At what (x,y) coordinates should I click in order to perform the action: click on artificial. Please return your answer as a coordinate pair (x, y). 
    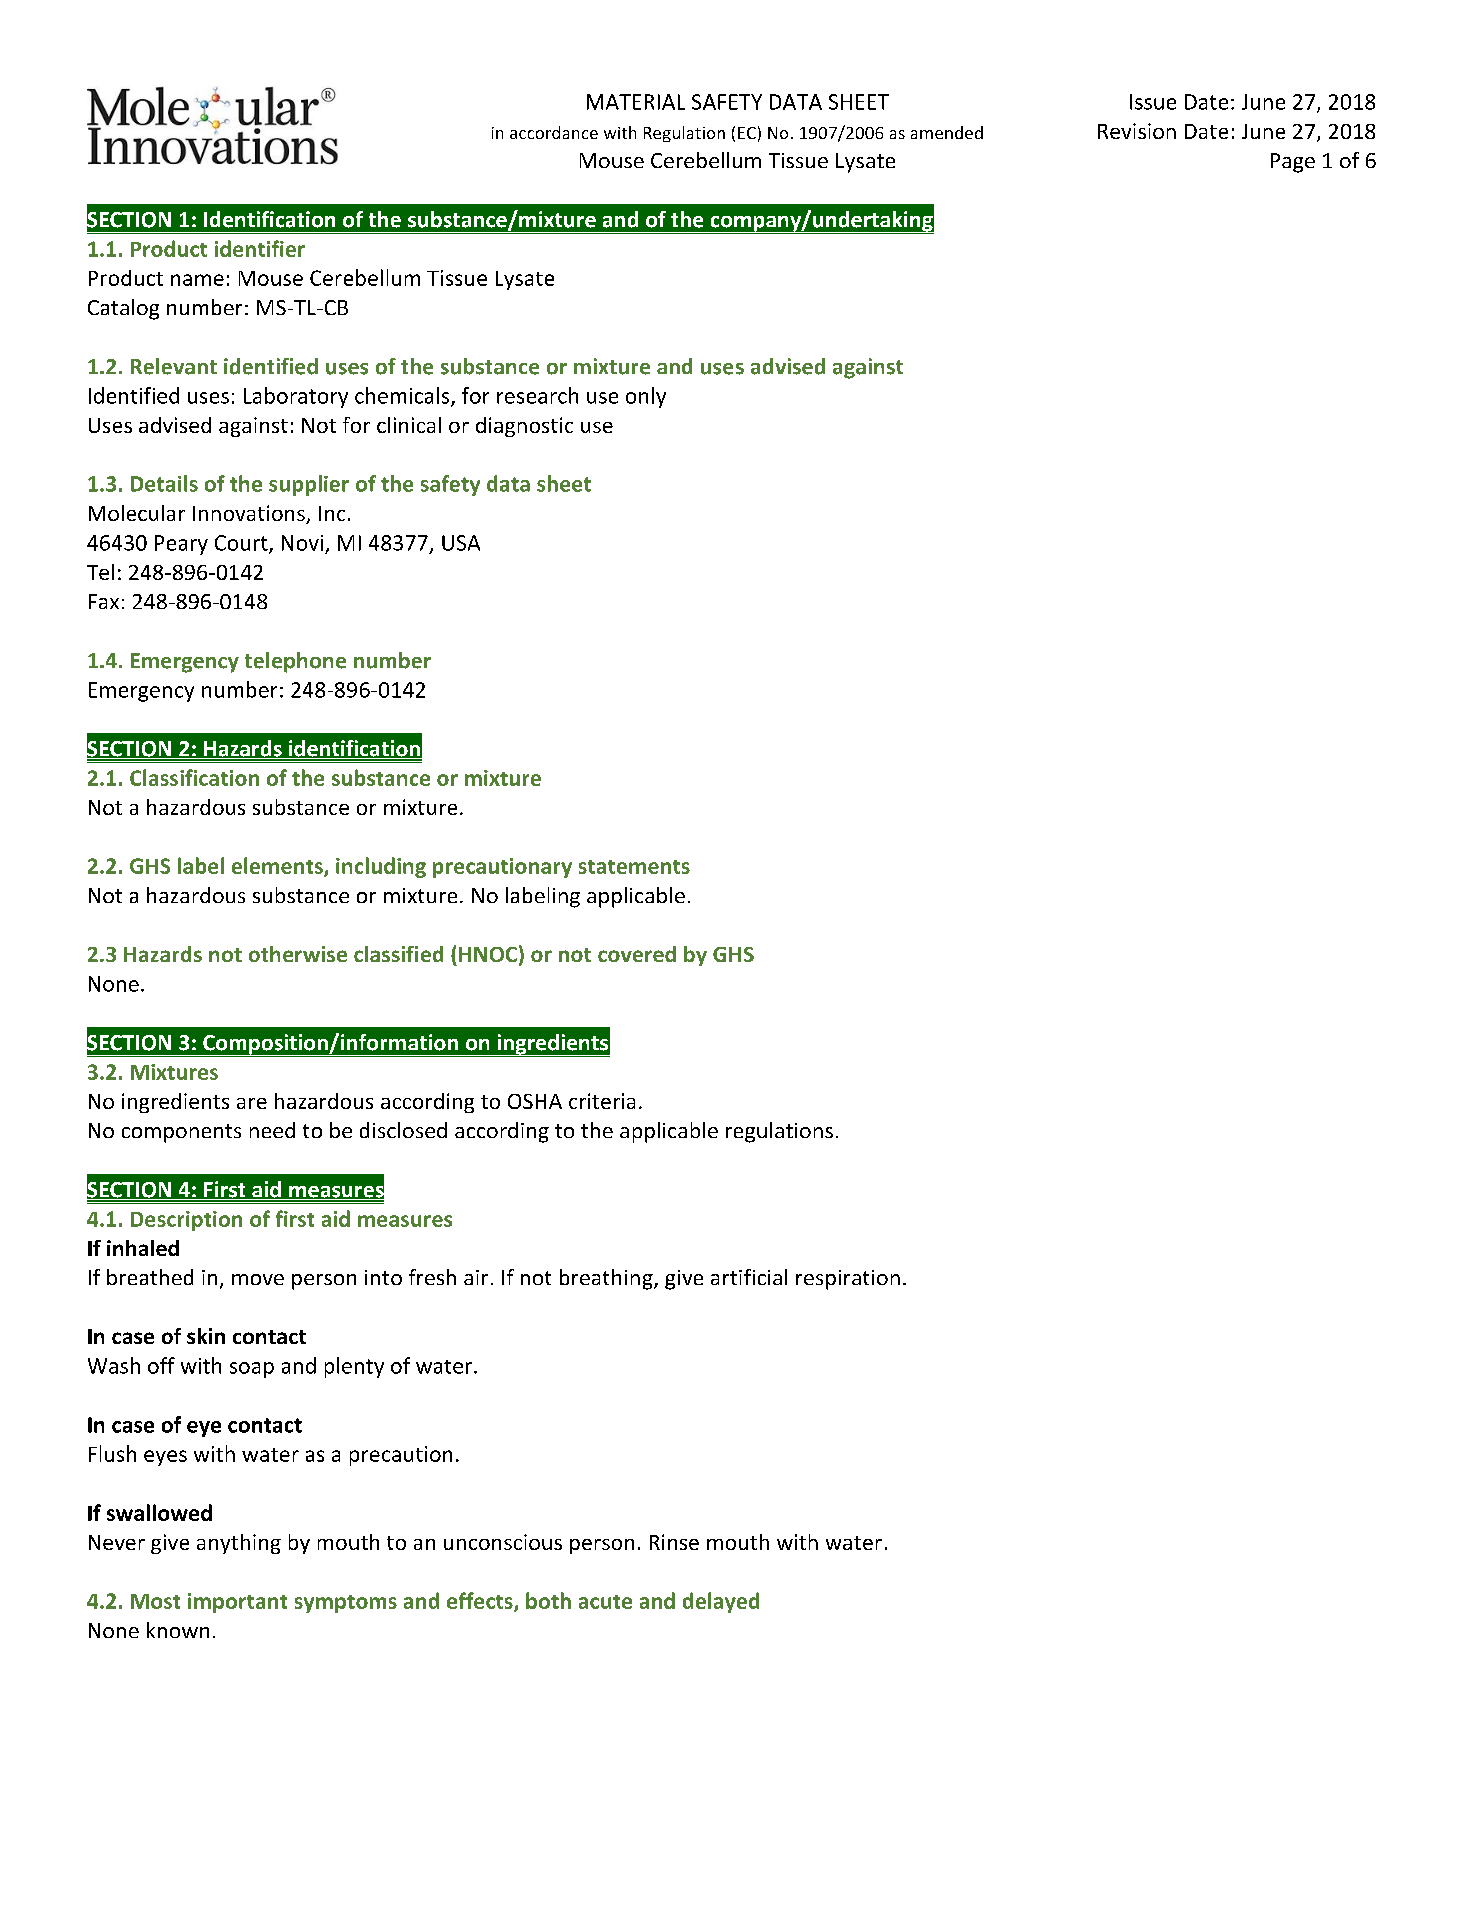
    Looking at the image, I should click on (749, 1277).
